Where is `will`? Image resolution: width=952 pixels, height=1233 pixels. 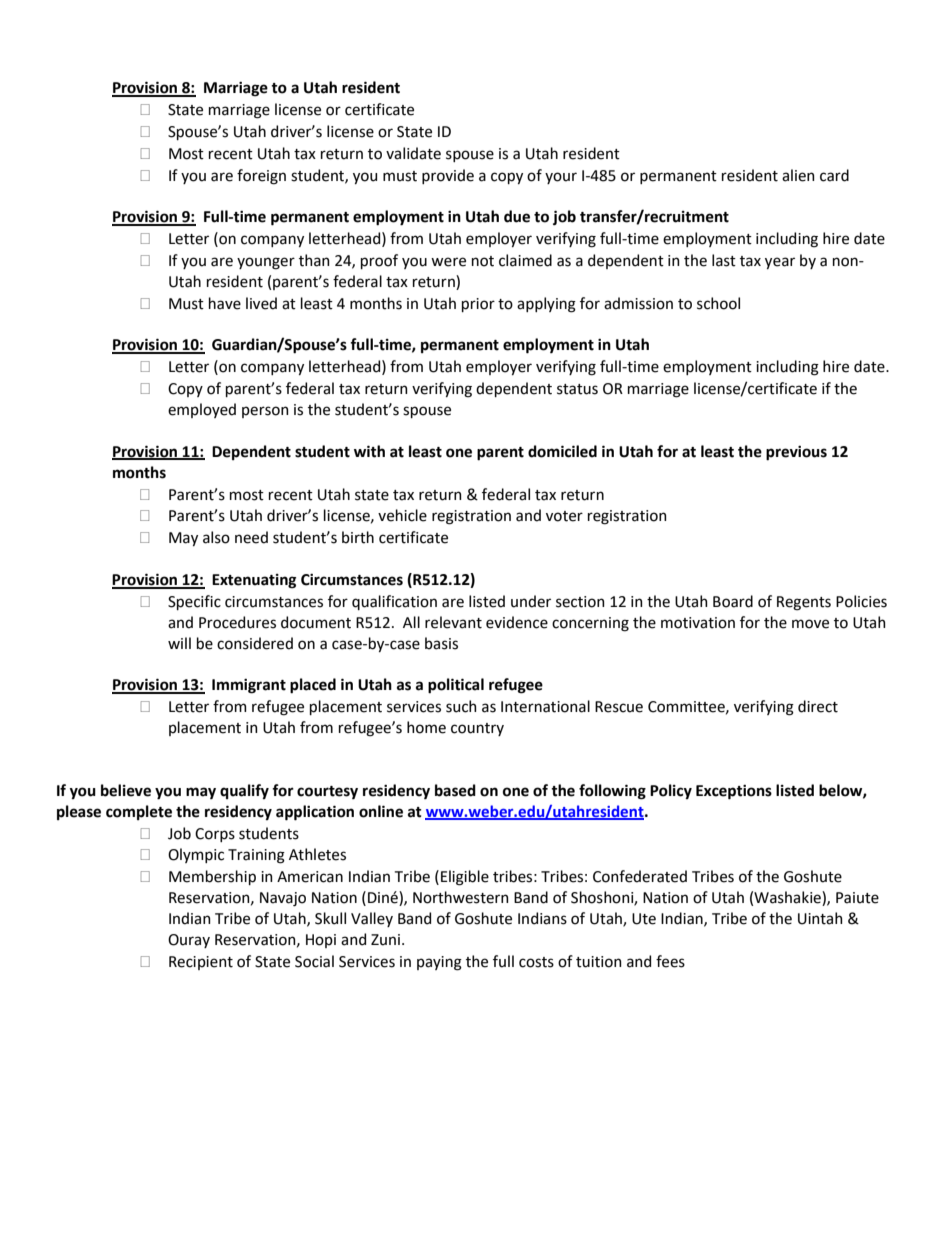
will is located at coordinates (179, 643).
